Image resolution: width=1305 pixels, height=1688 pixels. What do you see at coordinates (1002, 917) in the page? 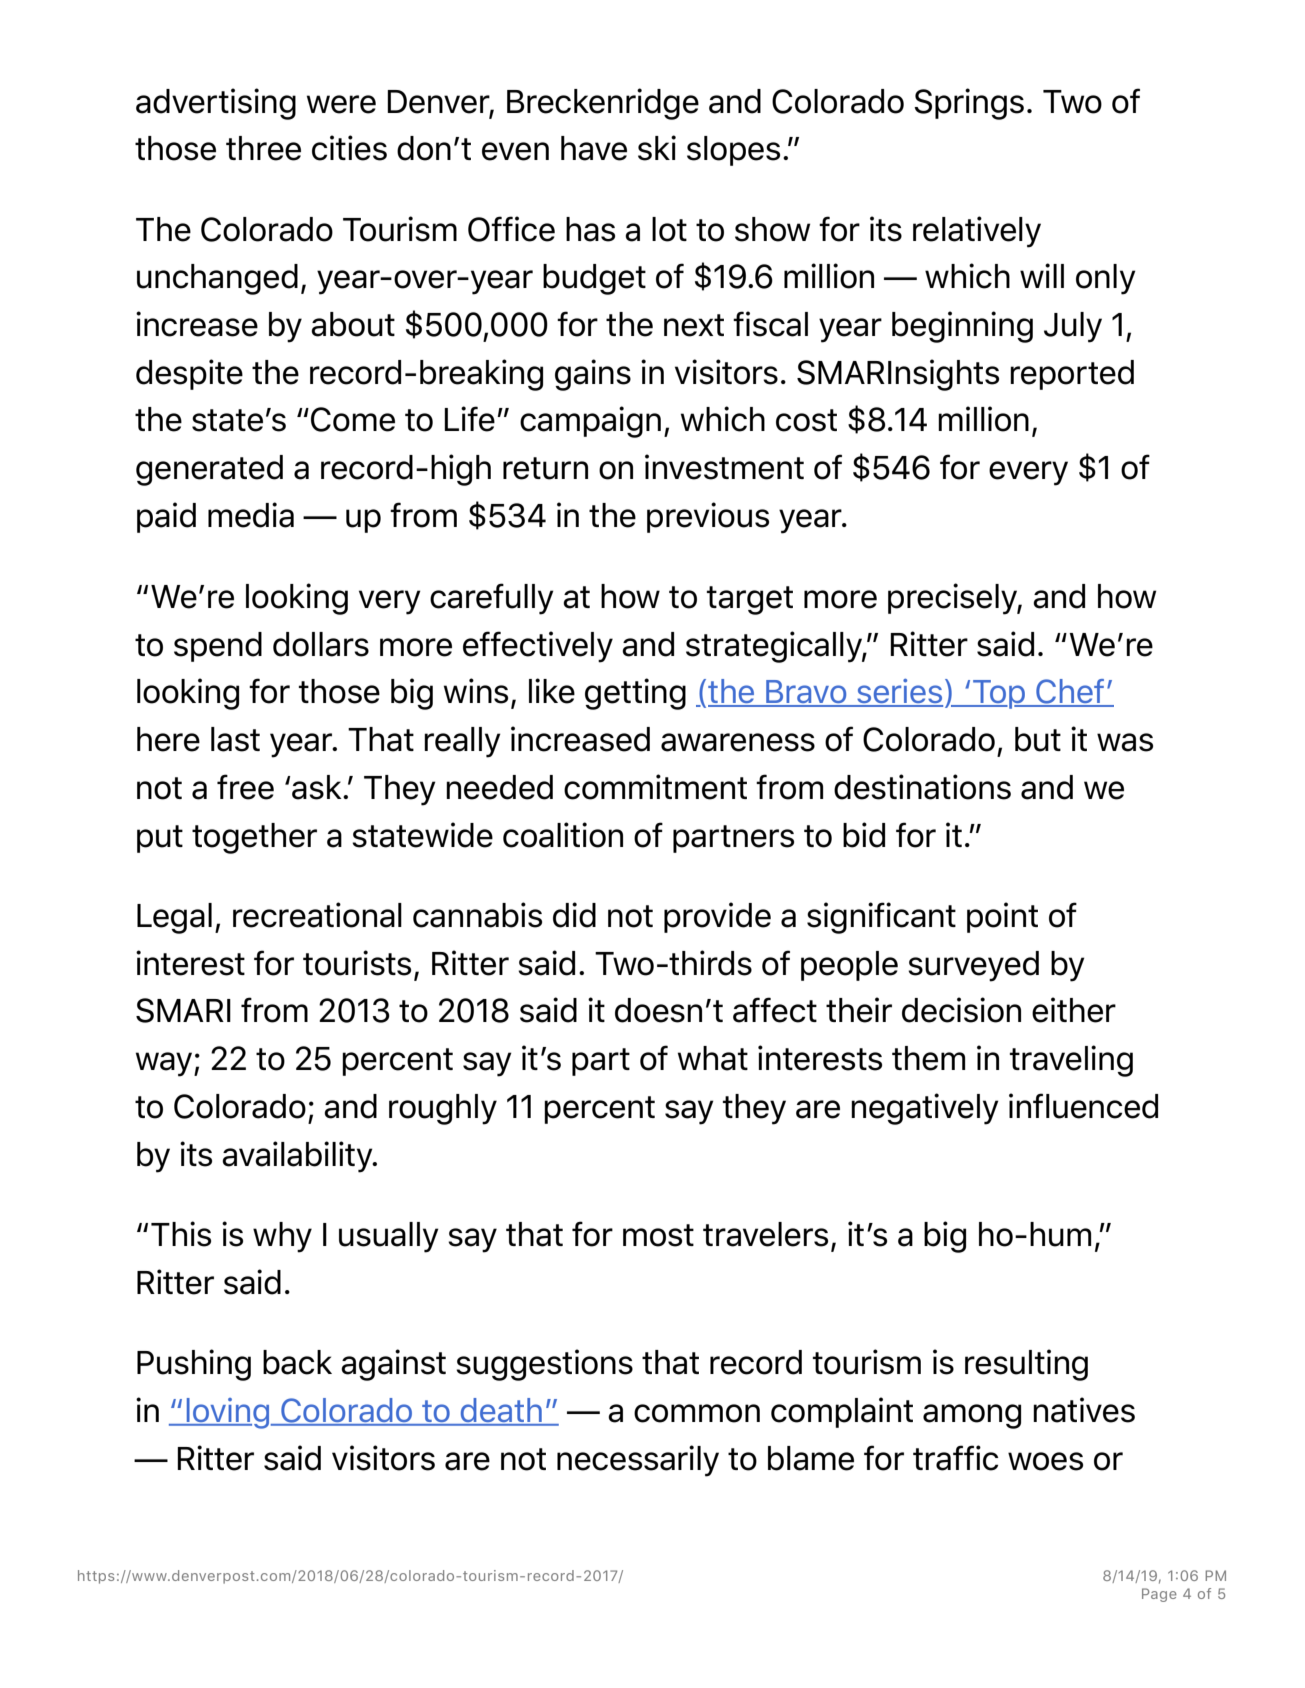
I see `point` at bounding box center [1002, 917].
